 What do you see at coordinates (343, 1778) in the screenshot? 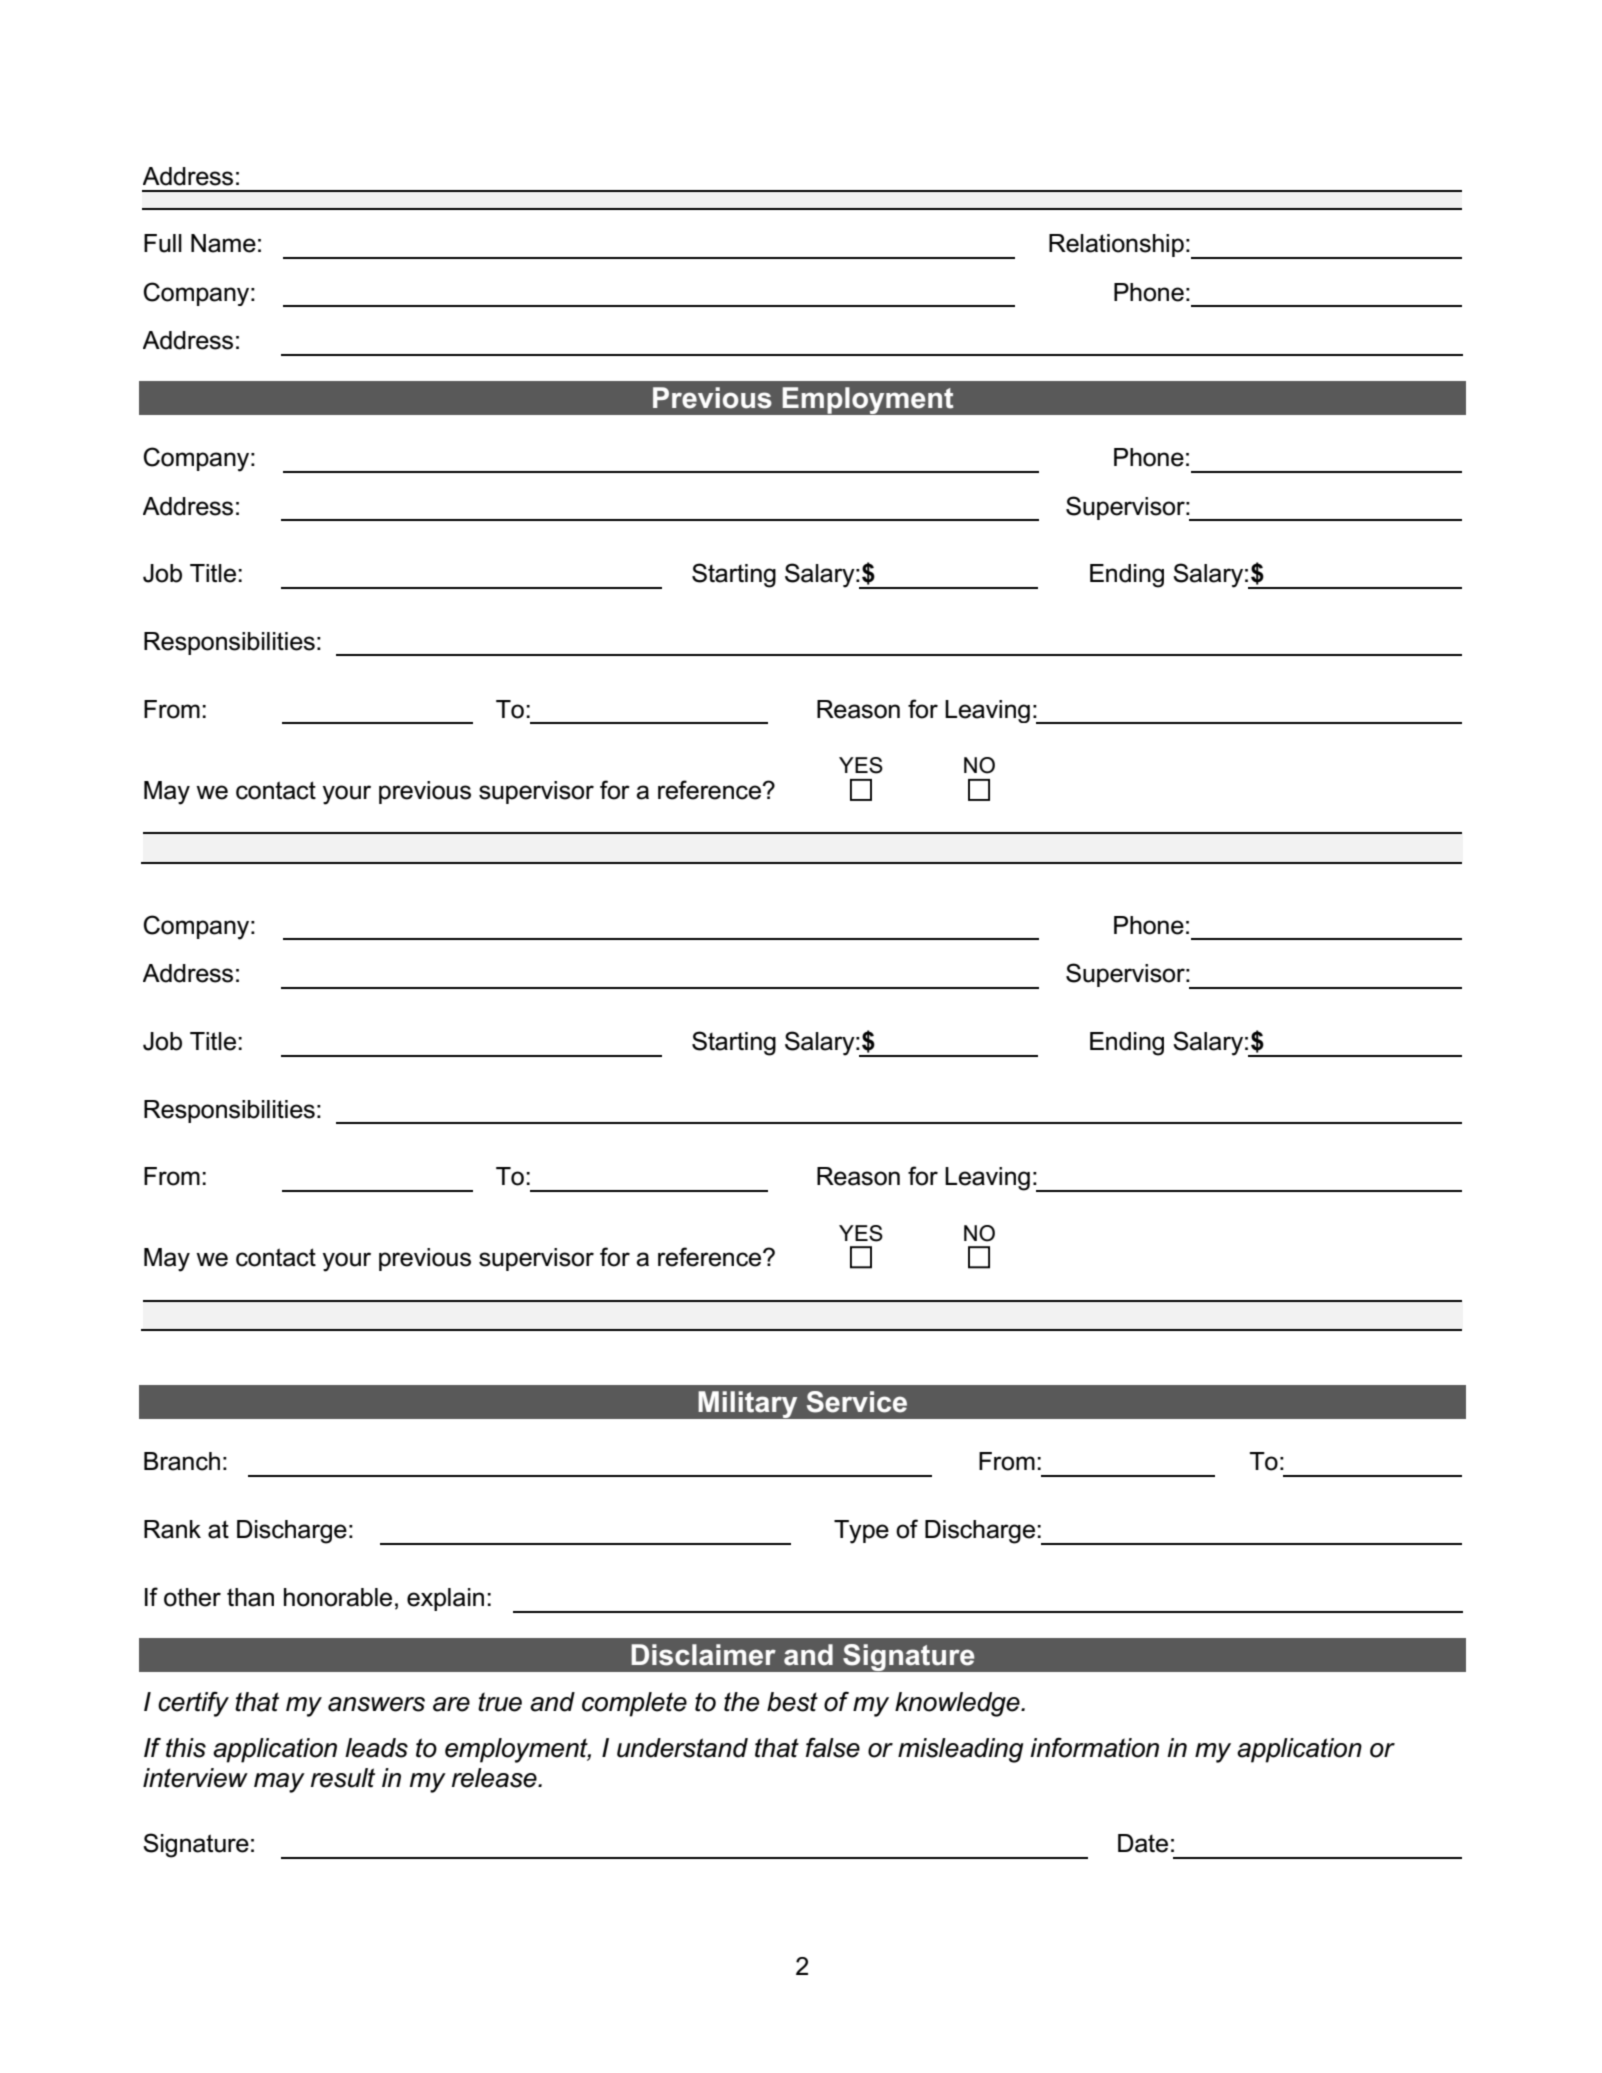
I see `result` at bounding box center [343, 1778].
